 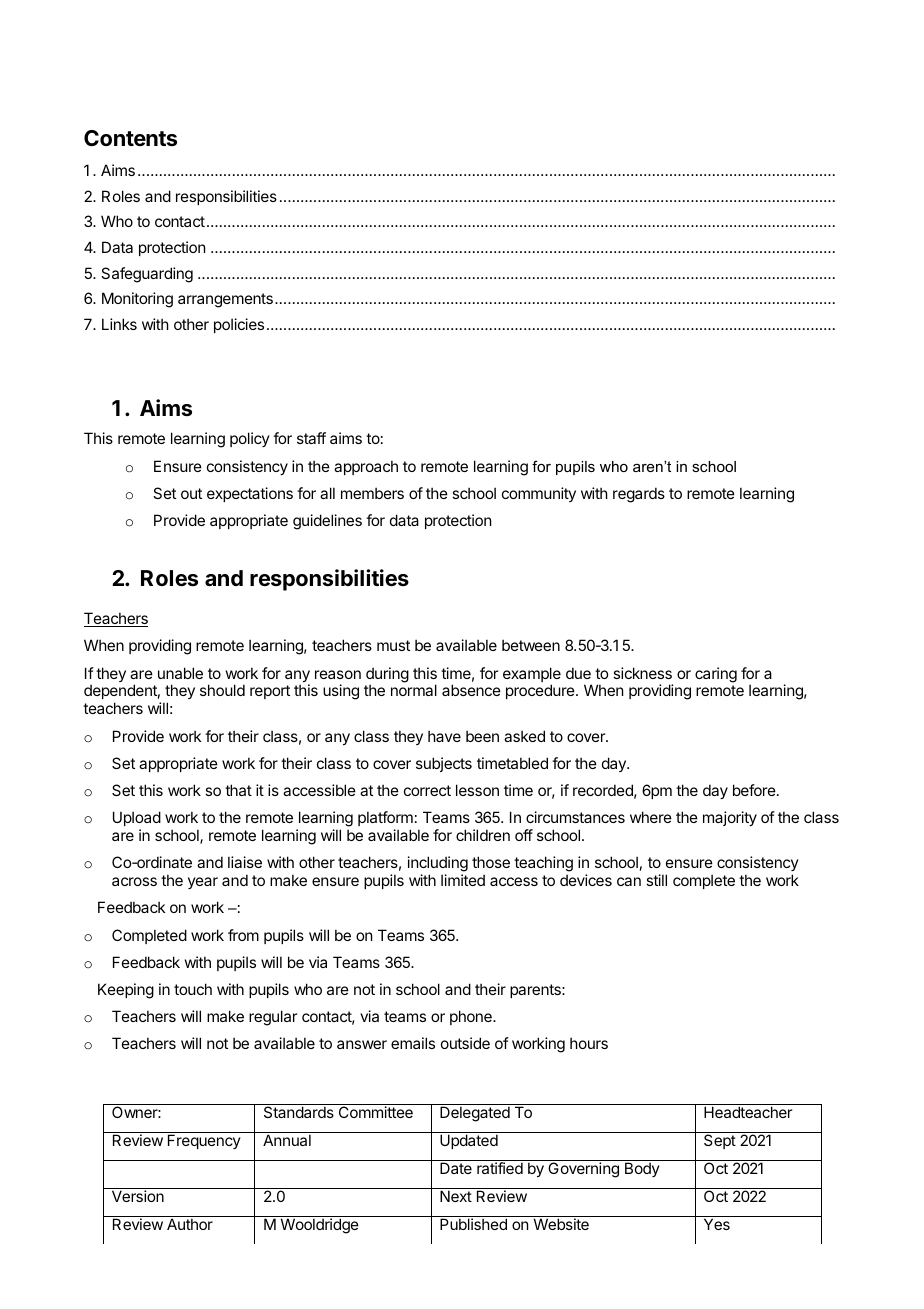 I want to click on regards, so click(x=639, y=495).
